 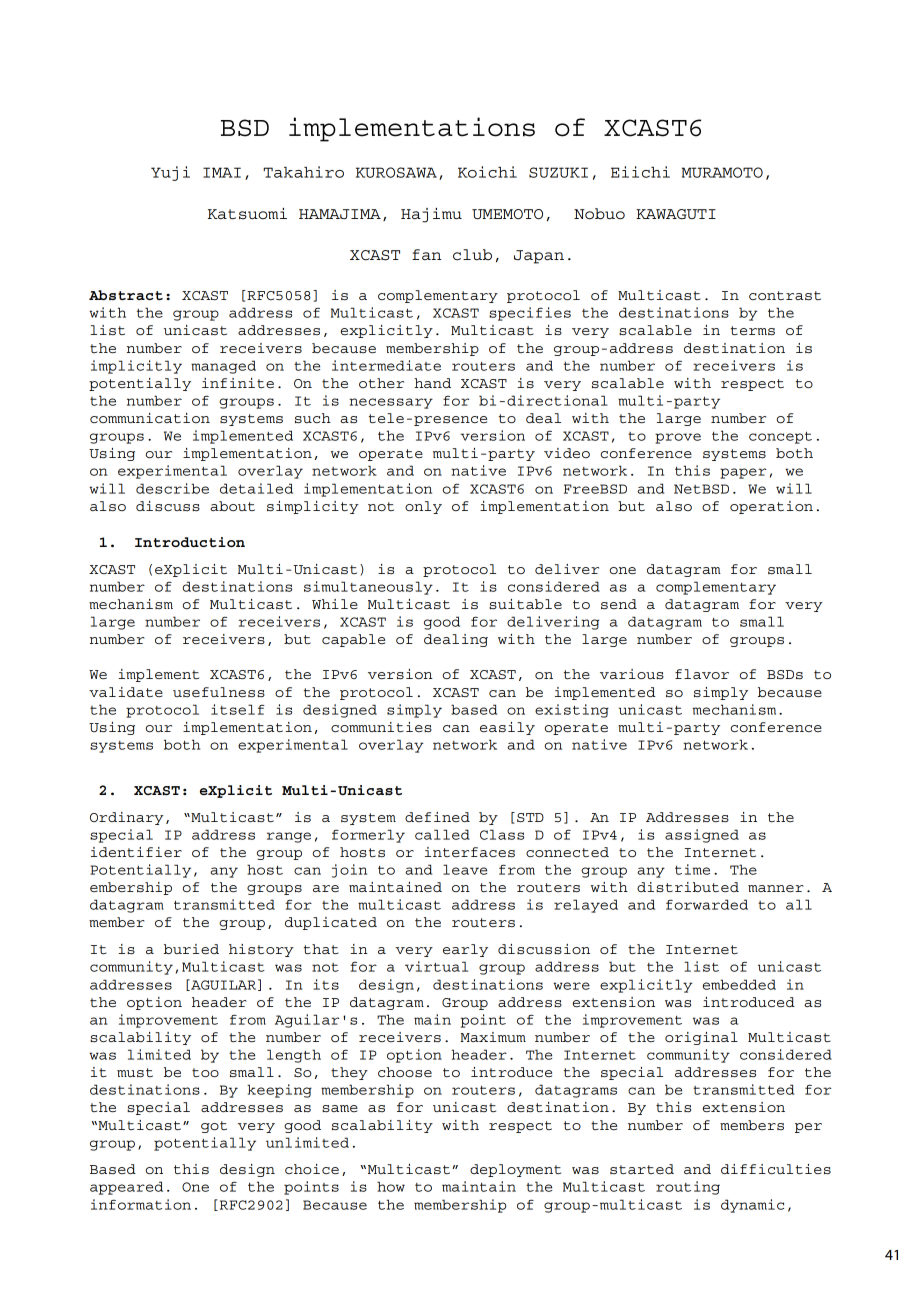 What do you see at coordinates (780, 438) in the page?
I see `concept` at bounding box center [780, 438].
